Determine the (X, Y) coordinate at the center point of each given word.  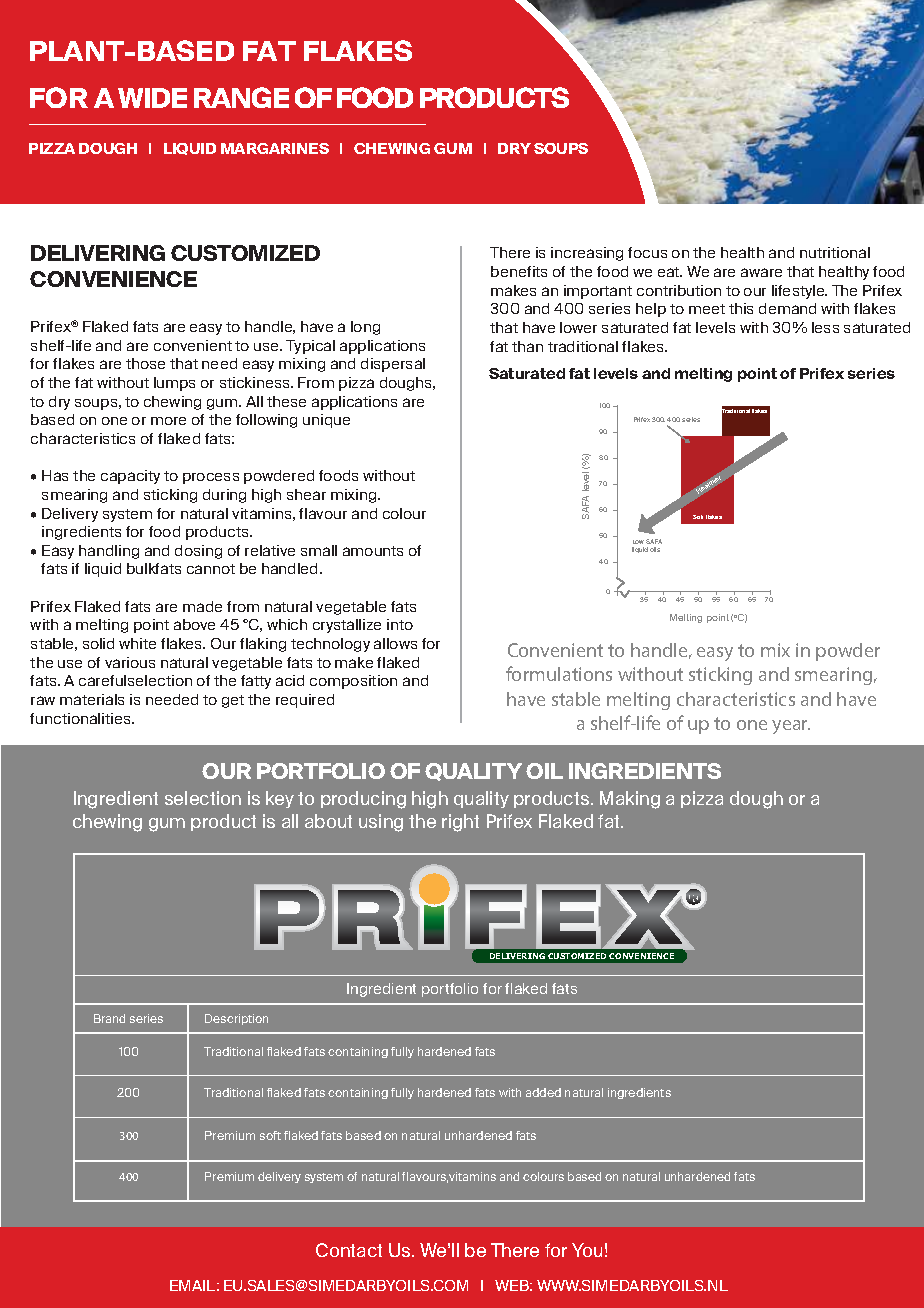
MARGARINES (275, 148)
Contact (349, 1250)
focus (647, 252)
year (791, 727)
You (587, 1250)
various (130, 662)
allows (395, 643)
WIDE (152, 98)
